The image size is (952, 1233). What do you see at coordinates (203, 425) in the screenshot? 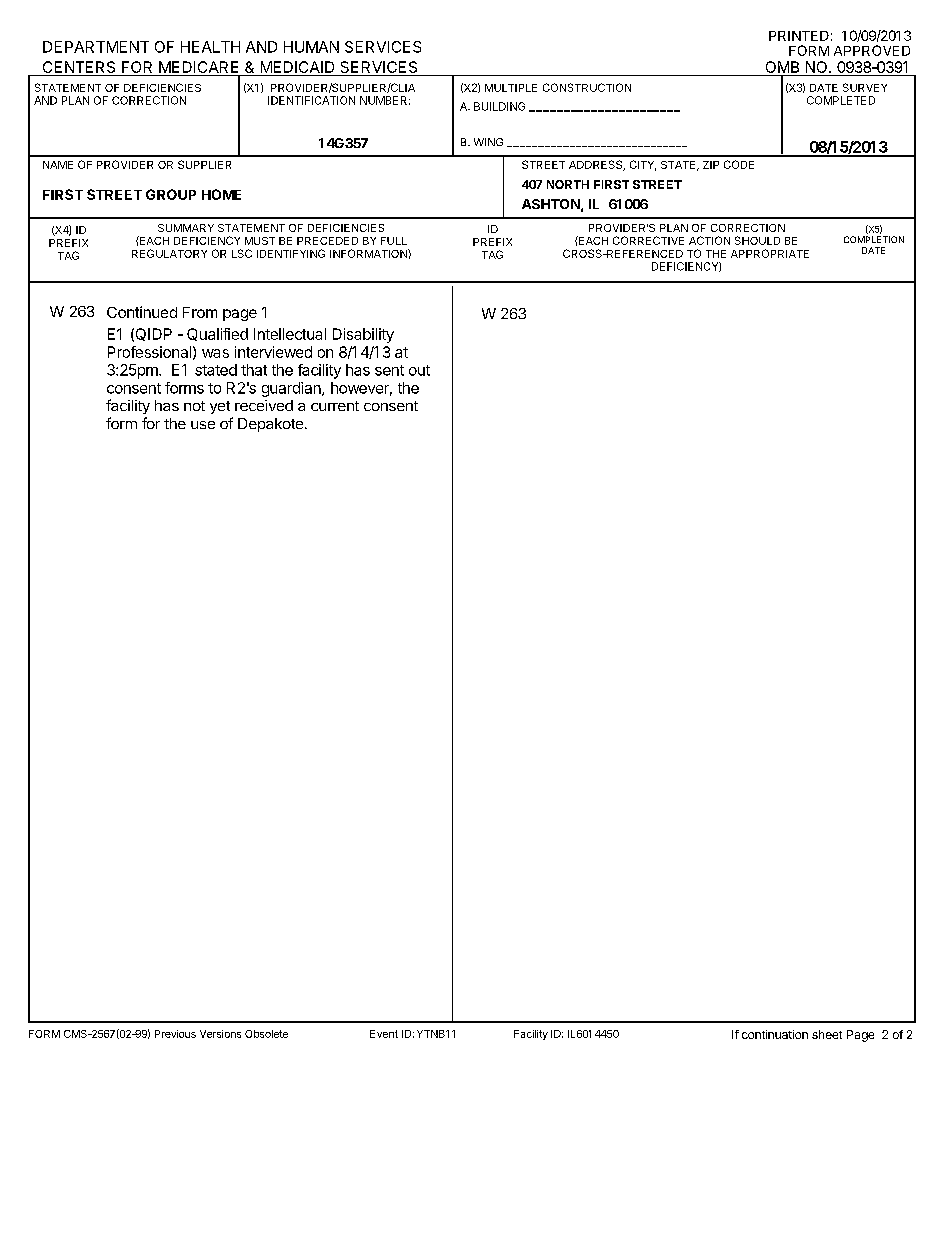
I see `use` at bounding box center [203, 425].
